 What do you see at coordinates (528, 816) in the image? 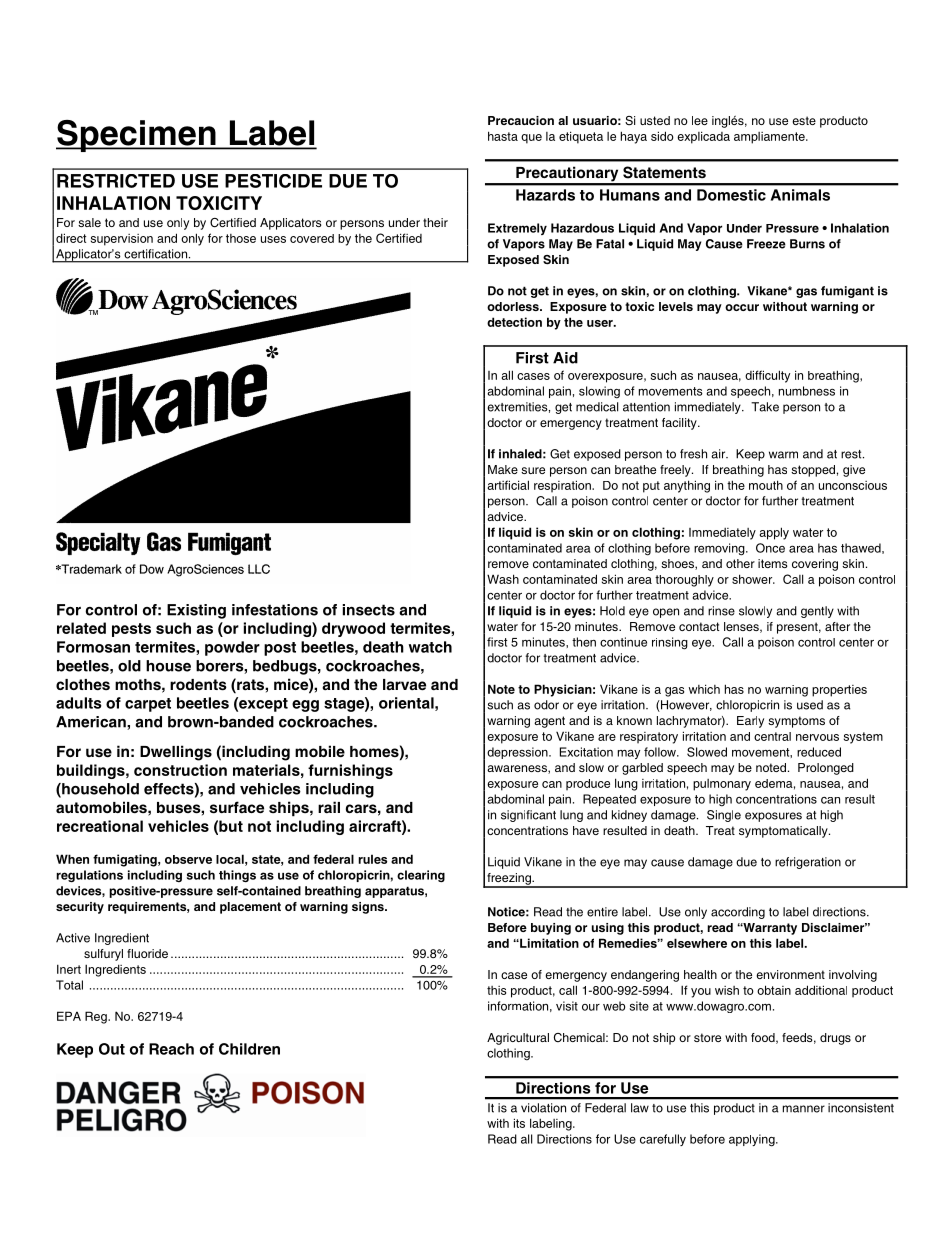
I see `significant` at bounding box center [528, 816].
